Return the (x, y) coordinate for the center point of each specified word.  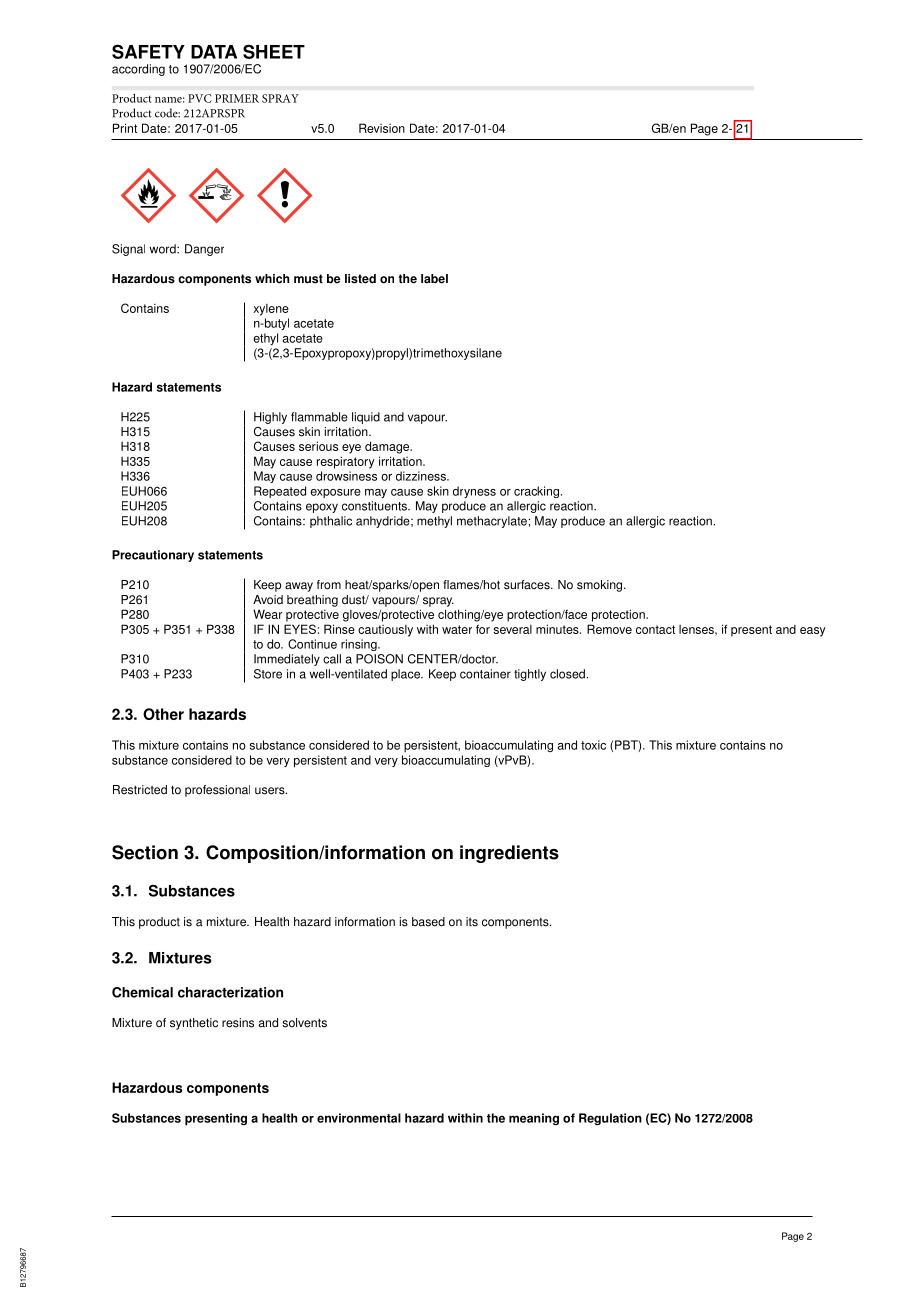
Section (145, 852)
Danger (204, 250)
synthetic (194, 1024)
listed (360, 279)
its (472, 922)
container (485, 674)
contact (655, 629)
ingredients (509, 854)
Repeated (280, 492)
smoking (601, 586)
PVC (200, 98)
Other (163, 714)
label (434, 279)
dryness (474, 492)
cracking (536, 492)
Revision (382, 128)
